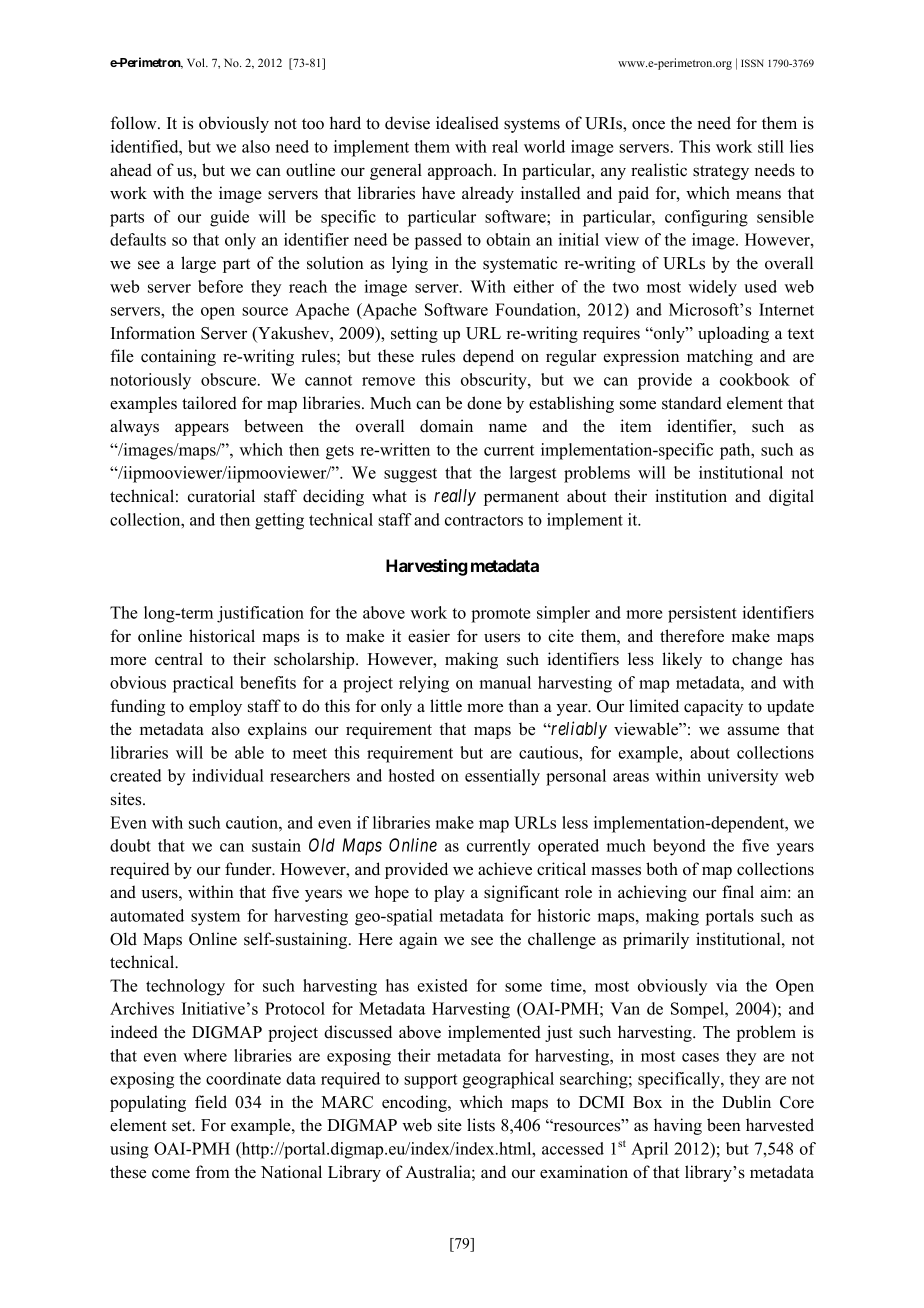  What do you see at coordinates (692, 403) in the screenshot?
I see `standard` at bounding box center [692, 403].
